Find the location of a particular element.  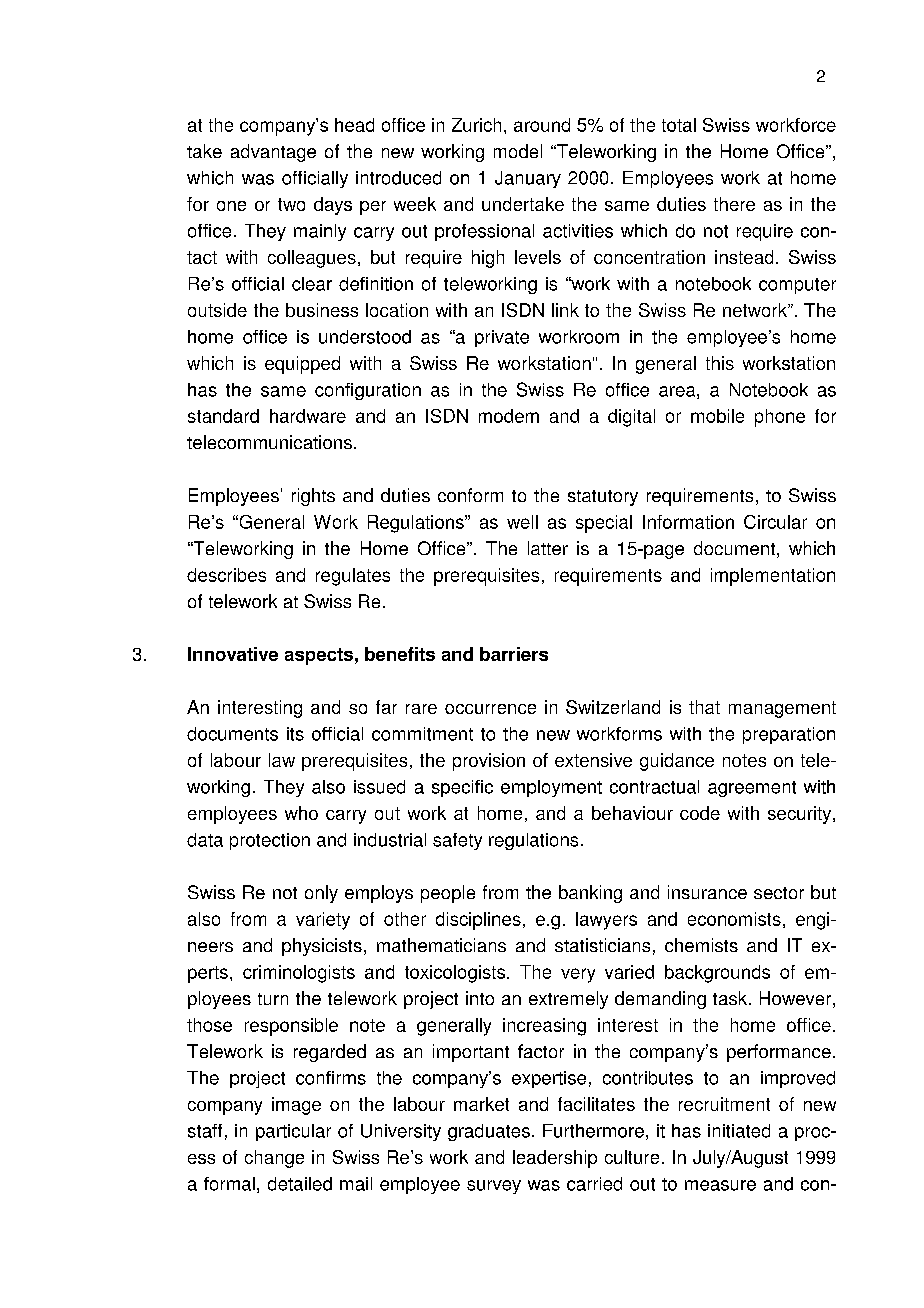

barriers is located at coordinates (514, 654).
